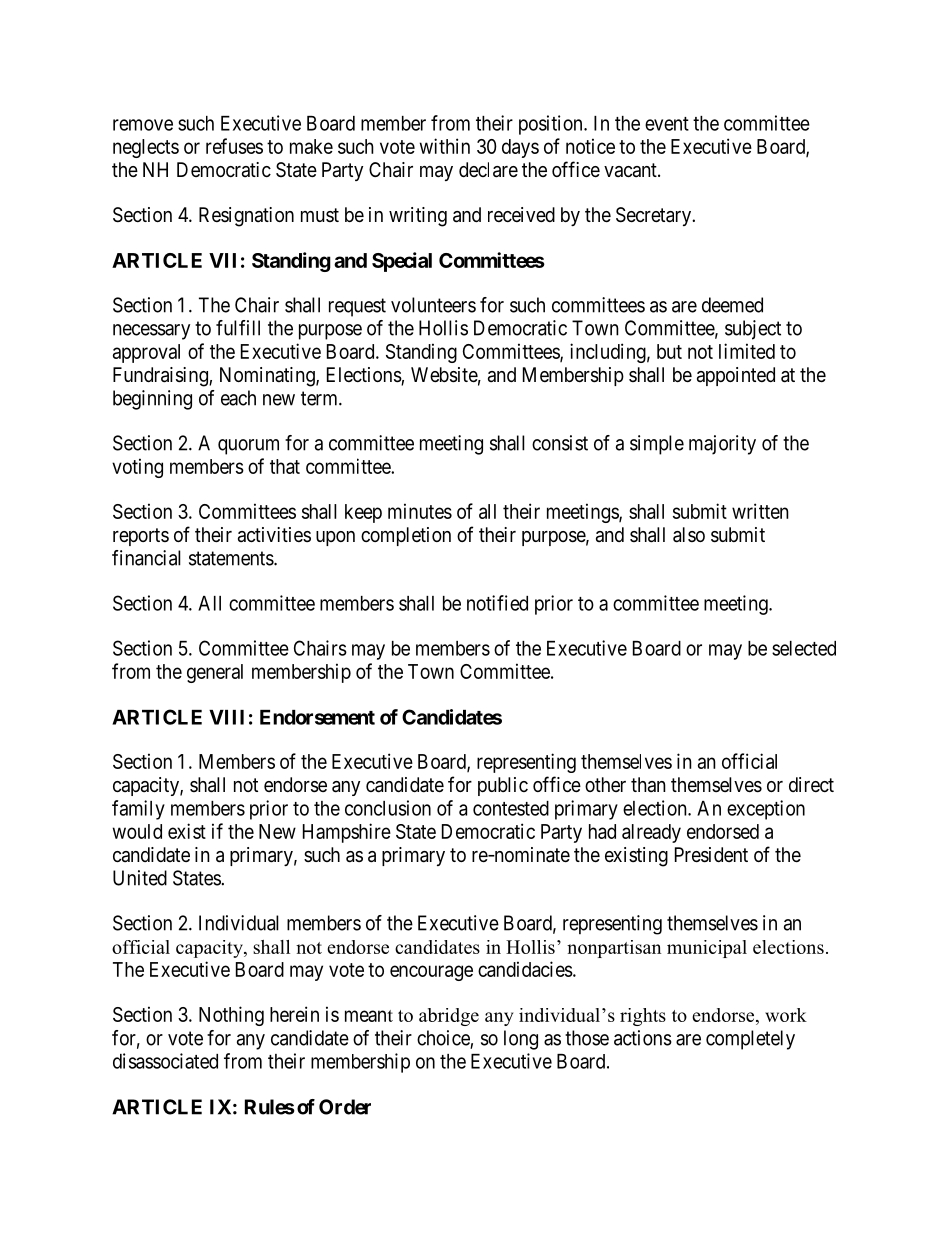  What do you see at coordinates (488, 170) in the document?
I see `declare` at bounding box center [488, 170].
